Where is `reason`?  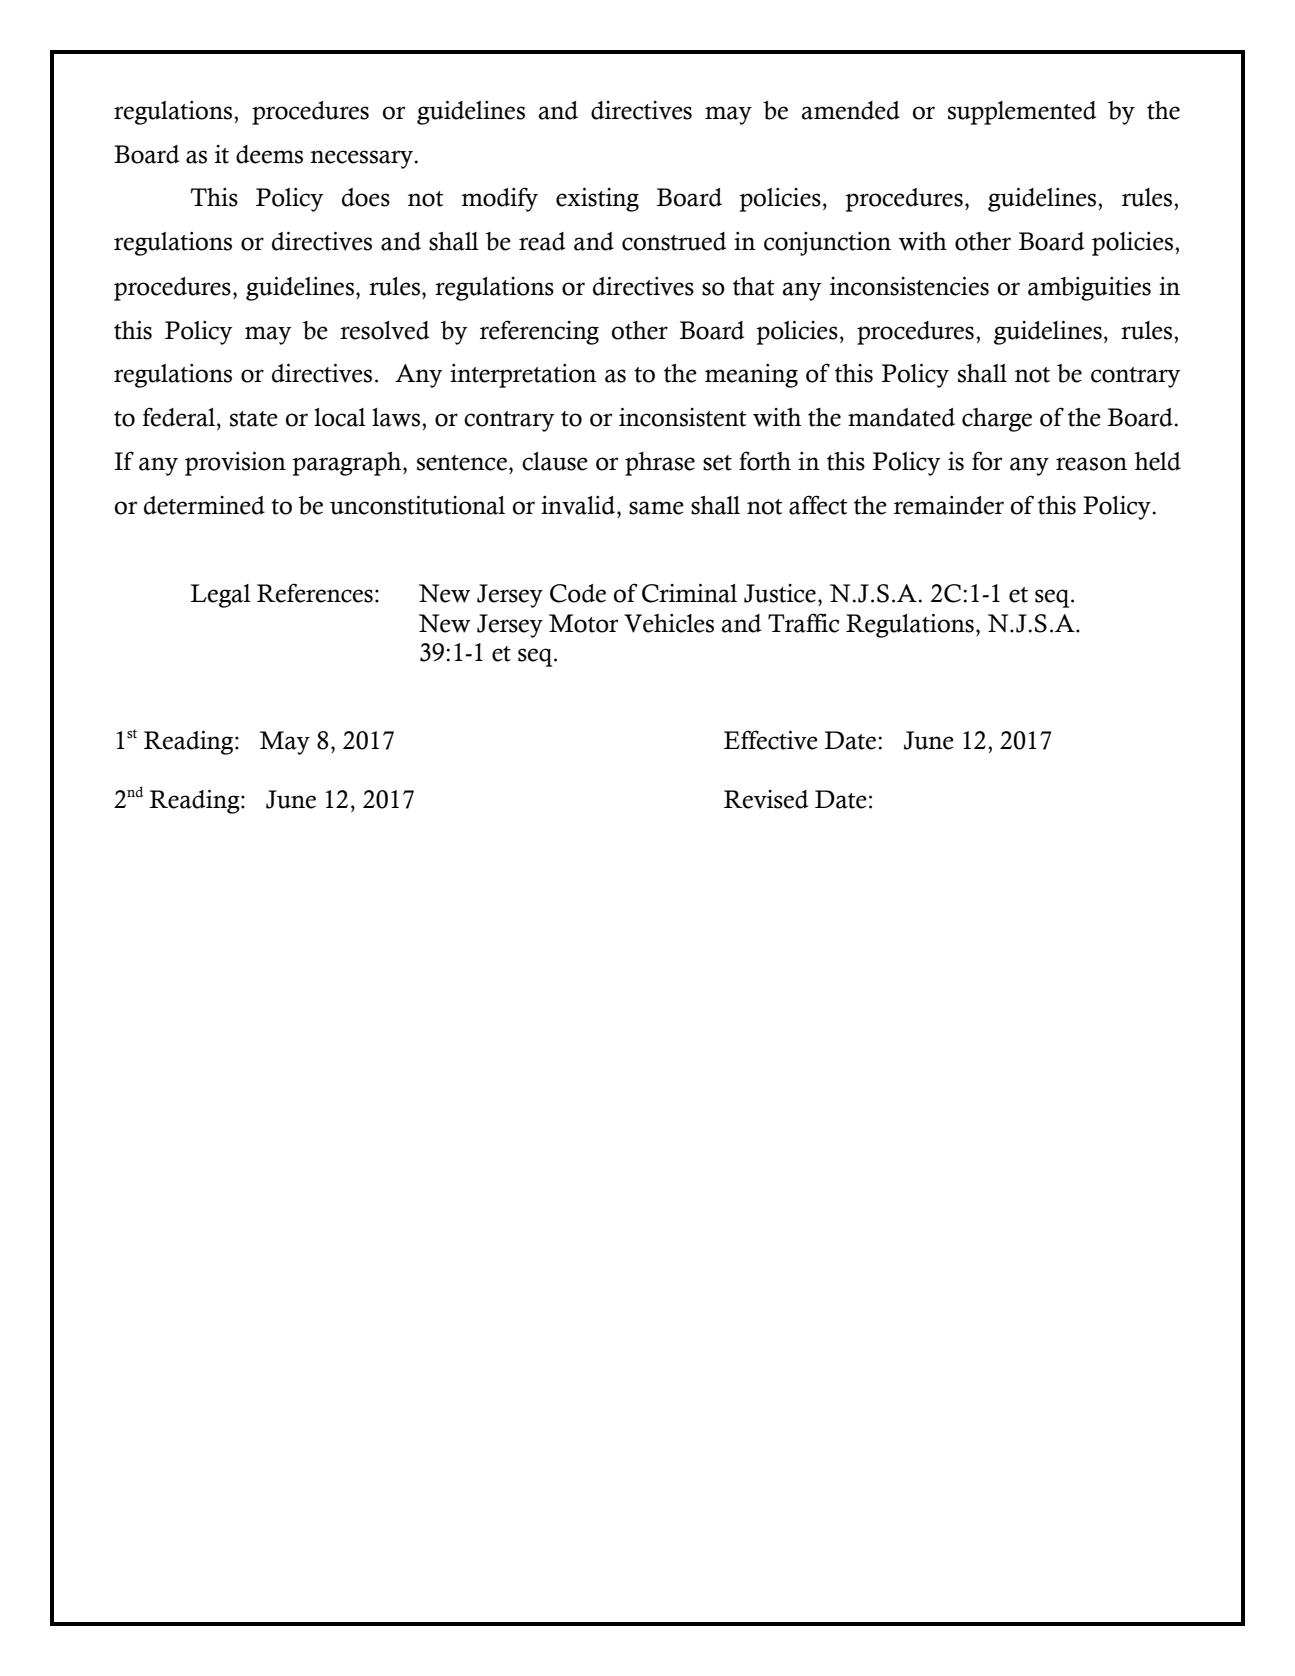 reason is located at coordinates (1091, 464).
